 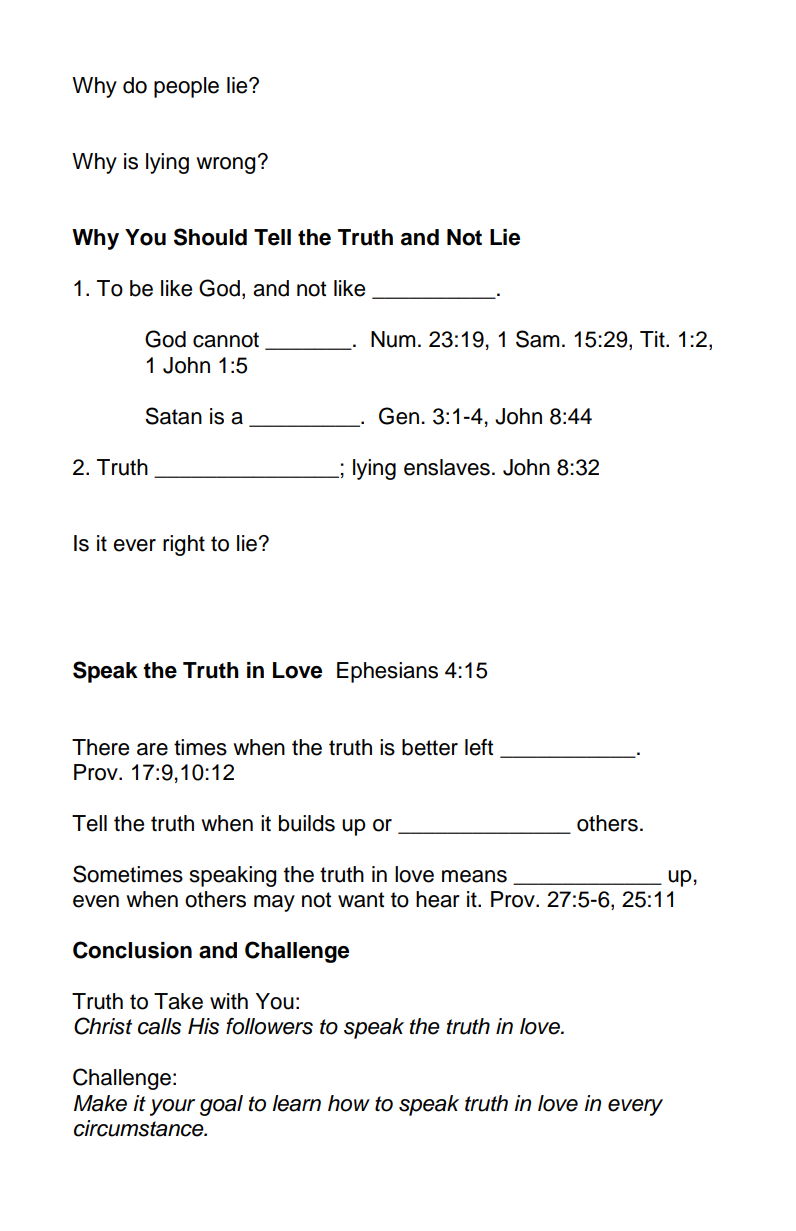 What do you see at coordinates (172, 1107) in the image?
I see `your` at bounding box center [172, 1107].
